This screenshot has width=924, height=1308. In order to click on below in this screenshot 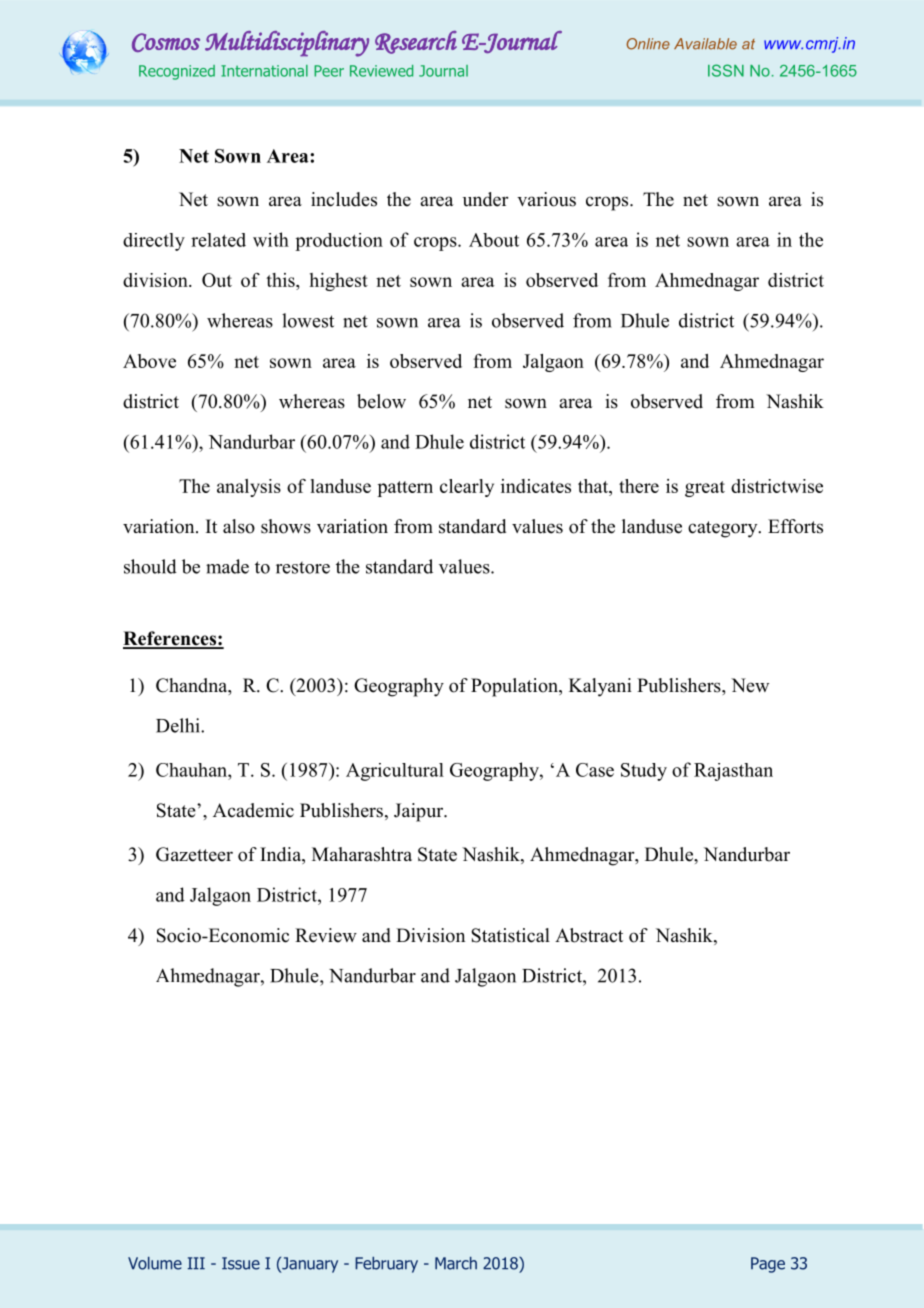, I will do `click(381, 401)`.
